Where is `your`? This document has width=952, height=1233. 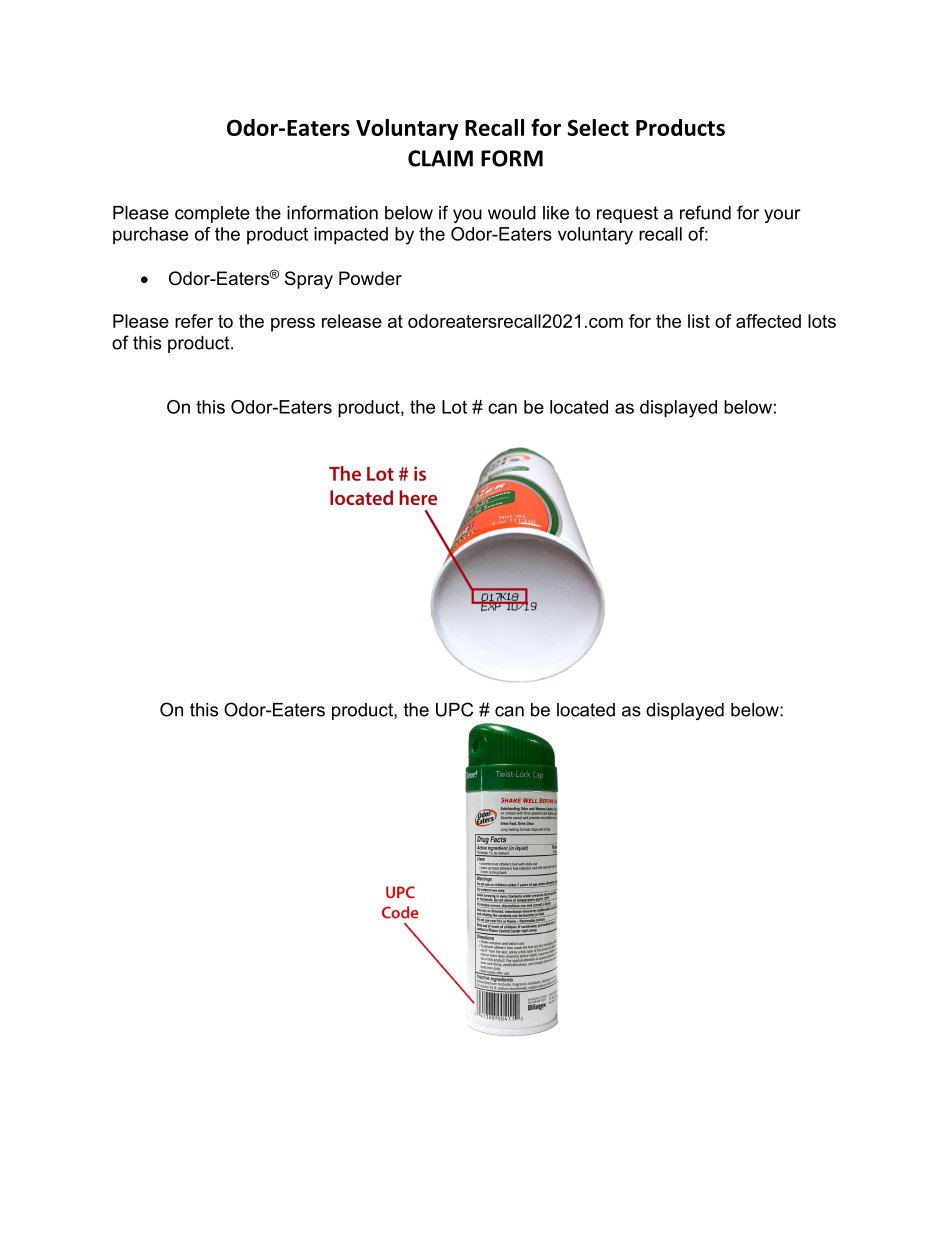
your is located at coordinates (782, 216).
